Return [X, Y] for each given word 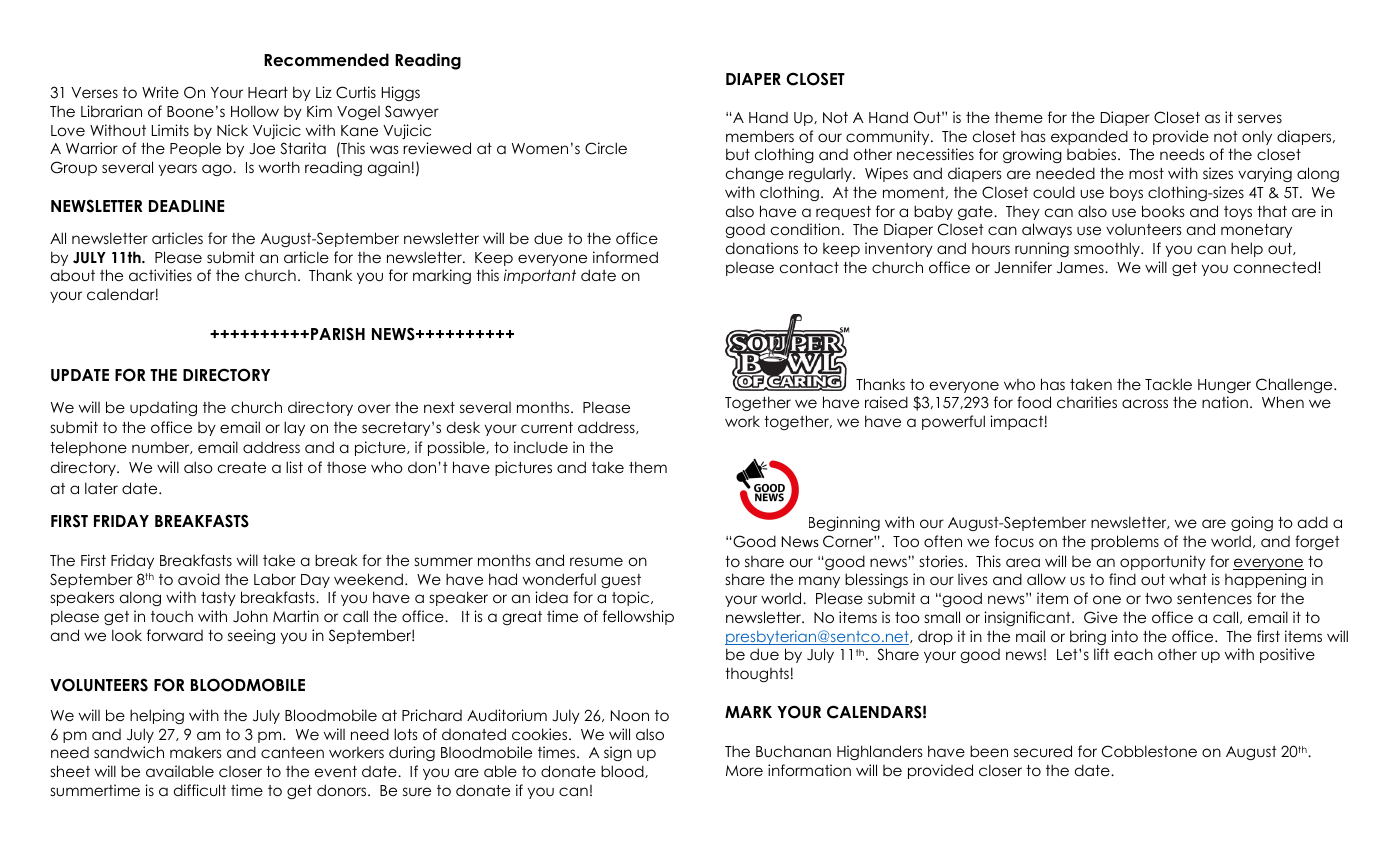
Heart [268, 92]
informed [625, 257]
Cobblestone [1149, 751]
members [760, 136]
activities [160, 275]
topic [632, 598]
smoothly [1108, 249]
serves [1260, 118]
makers [196, 752]
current [547, 427]
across [1145, 403]
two [1158, 598]
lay [294, 428]
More [744, 770]
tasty [218, 599]
